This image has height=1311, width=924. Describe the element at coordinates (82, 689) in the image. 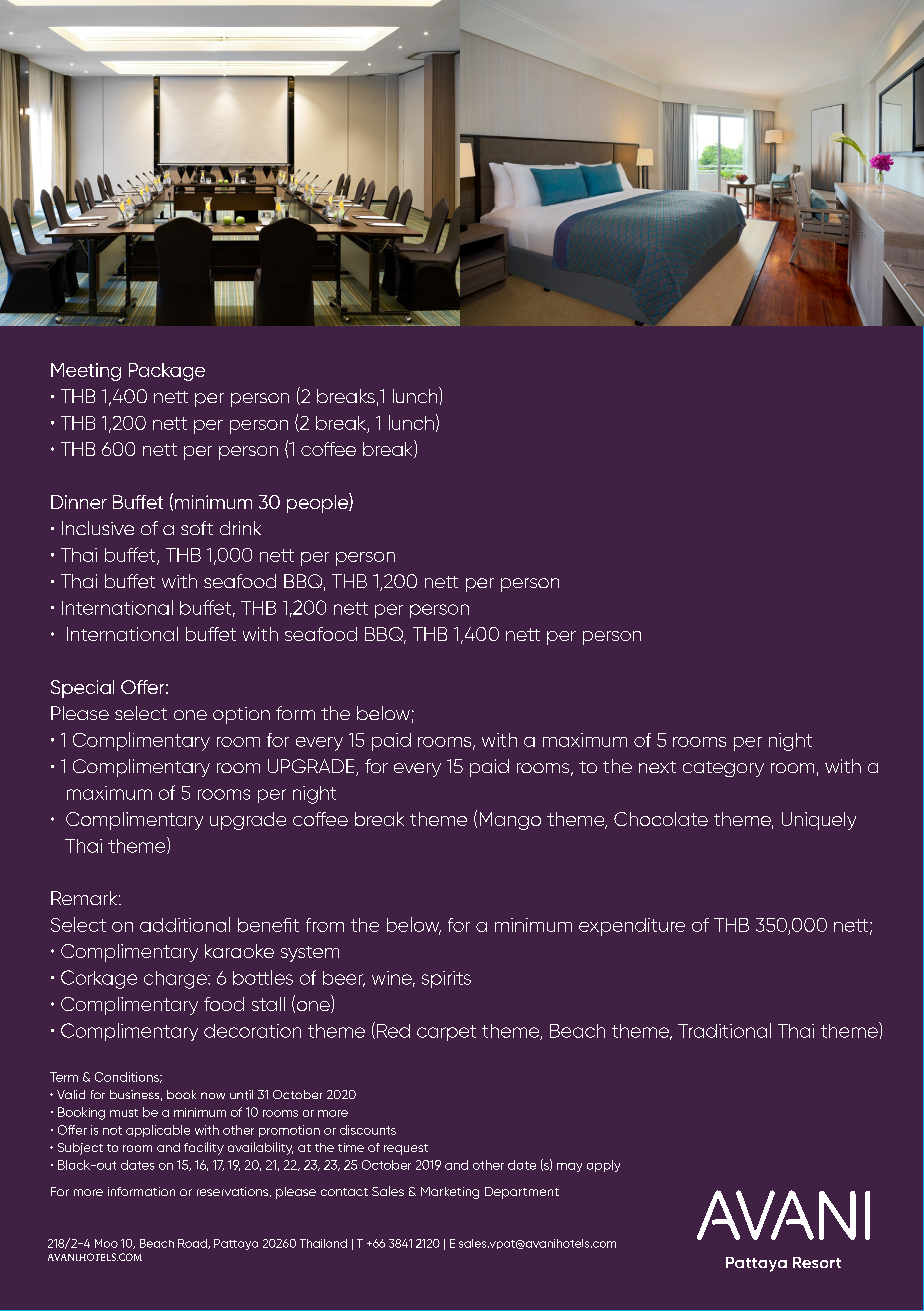

I see `Special` at that location.
